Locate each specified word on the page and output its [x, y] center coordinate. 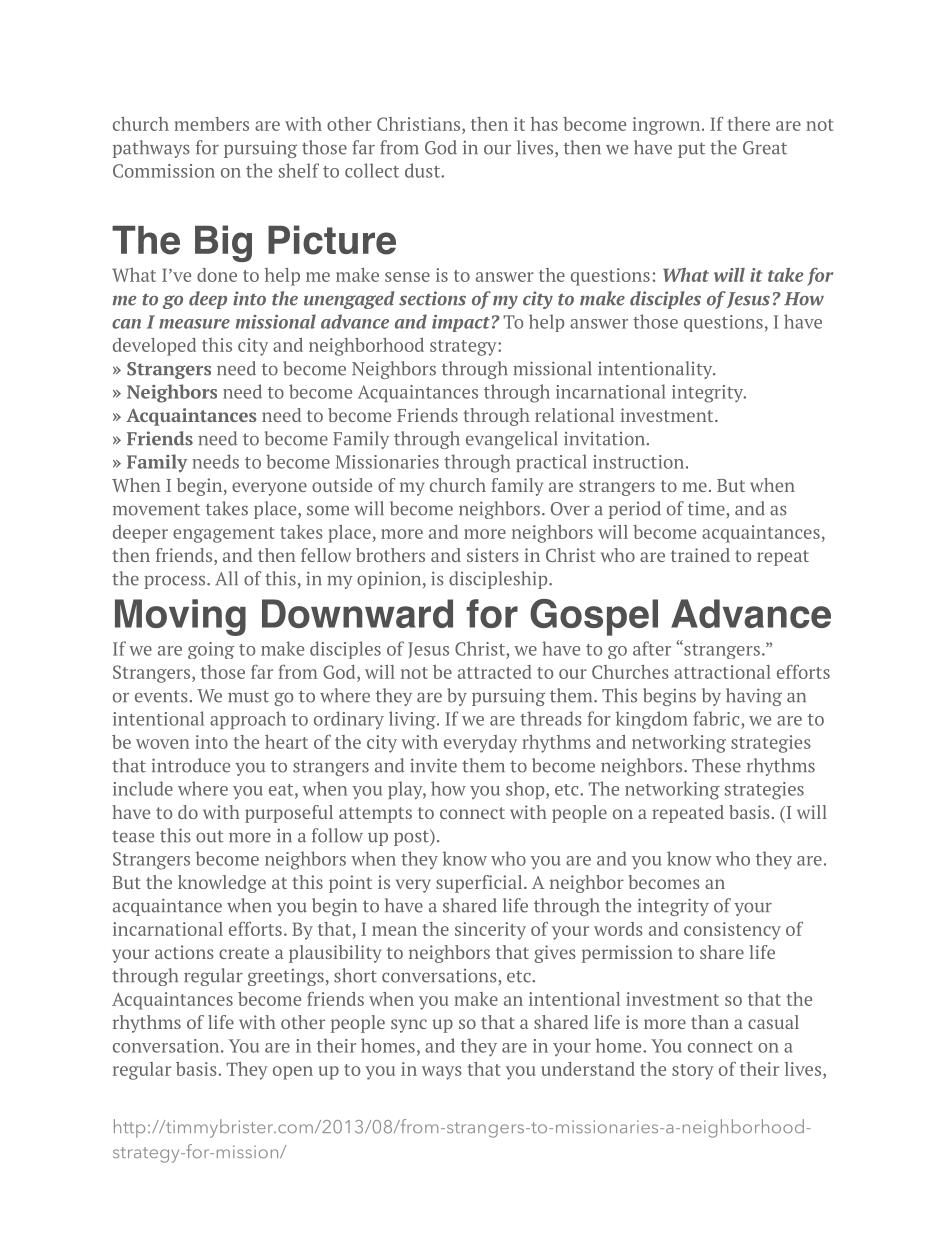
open [293, 1073]
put [691, 150]
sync [409, 1026]
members [211, 124]
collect [372, 170]
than [710, 1022]
